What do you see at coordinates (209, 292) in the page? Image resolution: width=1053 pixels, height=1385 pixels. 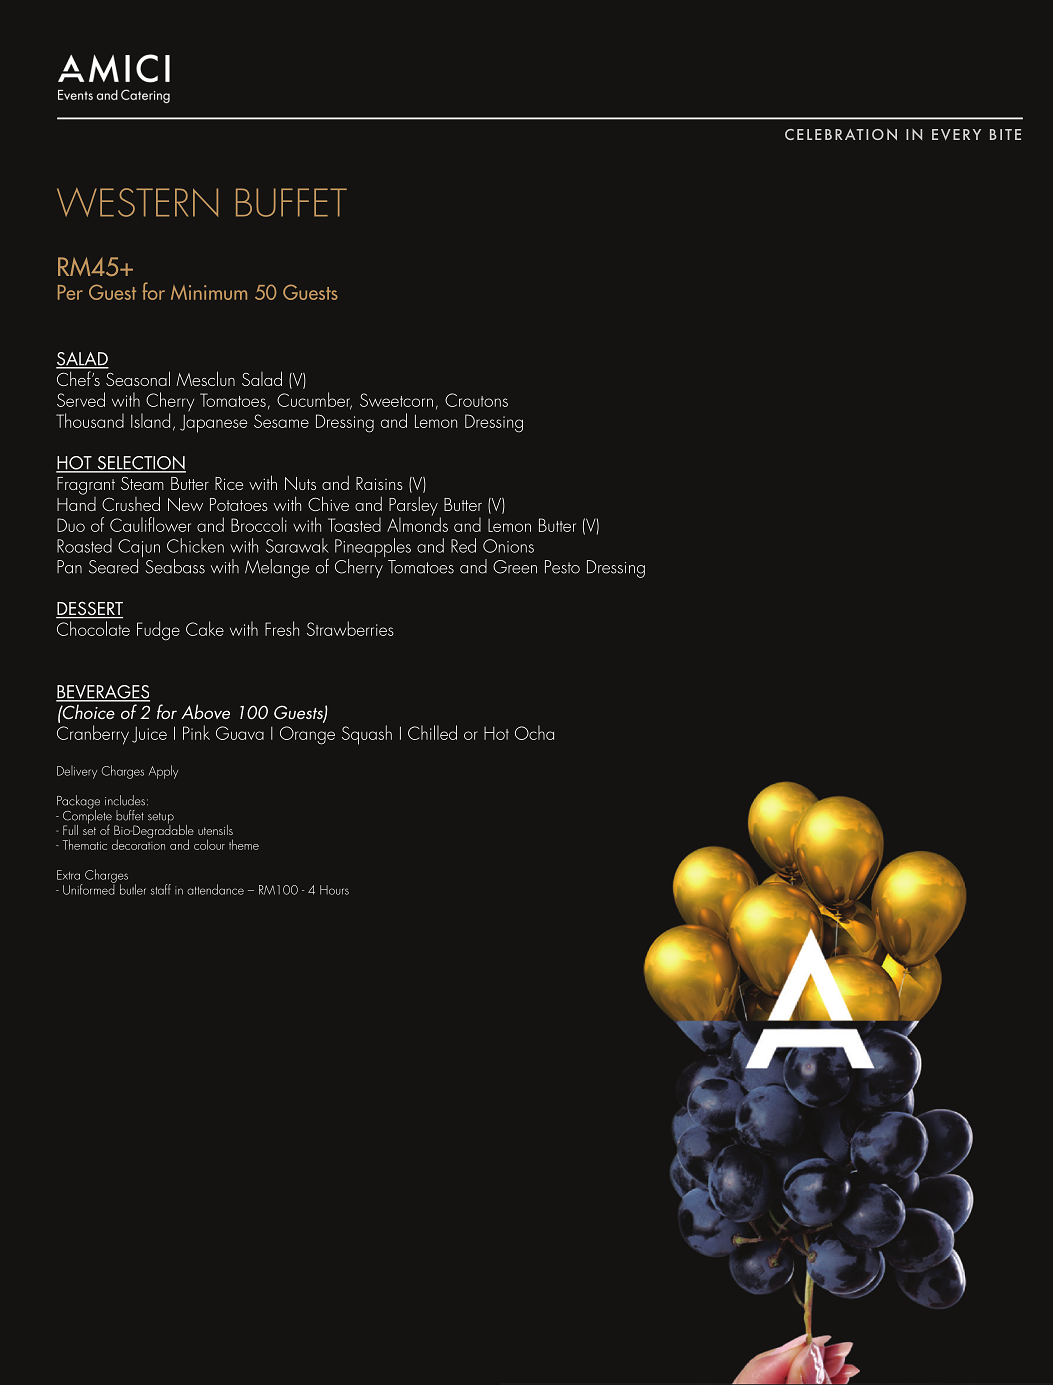 I see `Minimum` at bounding box center [209, 292].
